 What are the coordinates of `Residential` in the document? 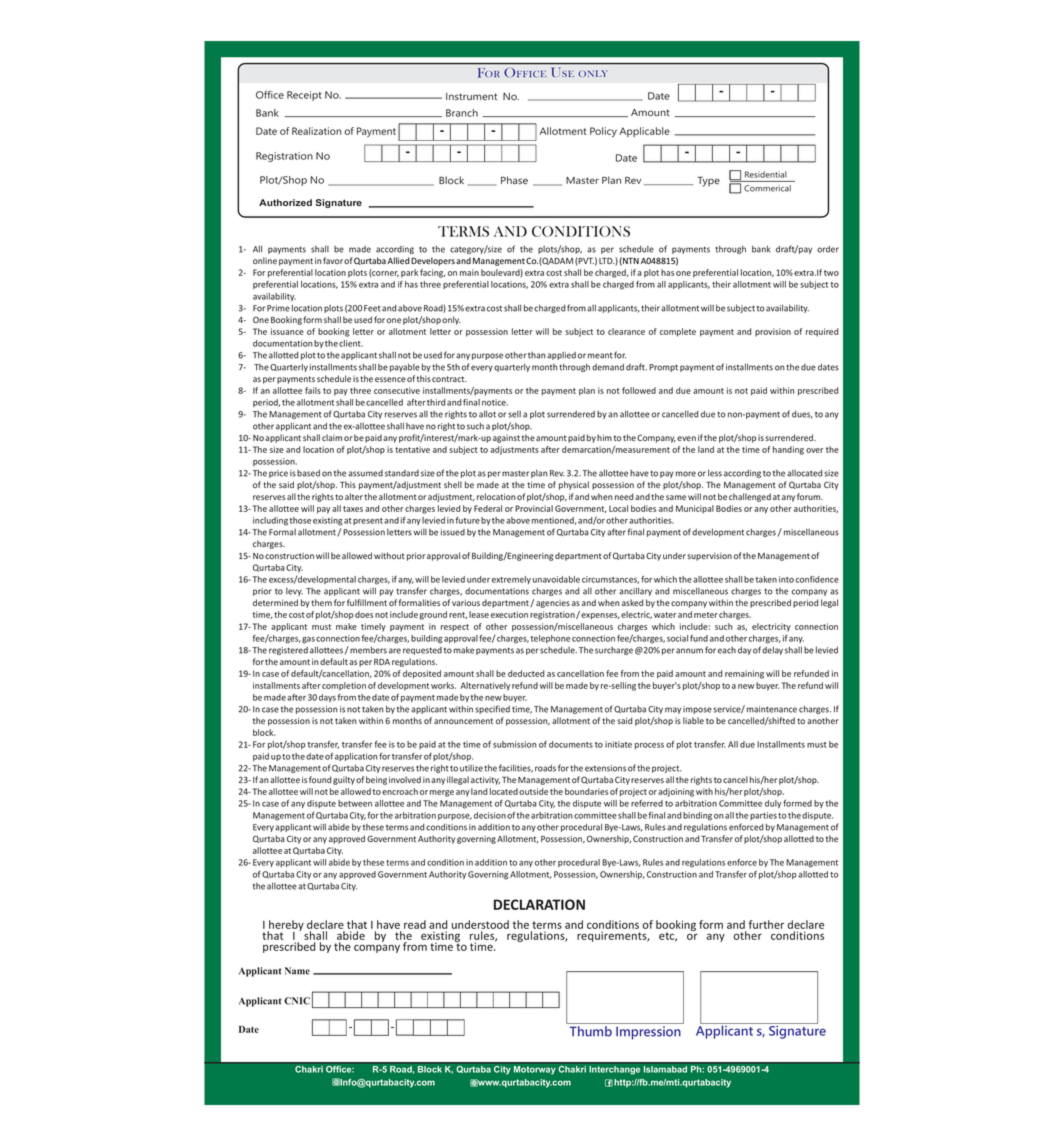 It's located at (766, 174).
